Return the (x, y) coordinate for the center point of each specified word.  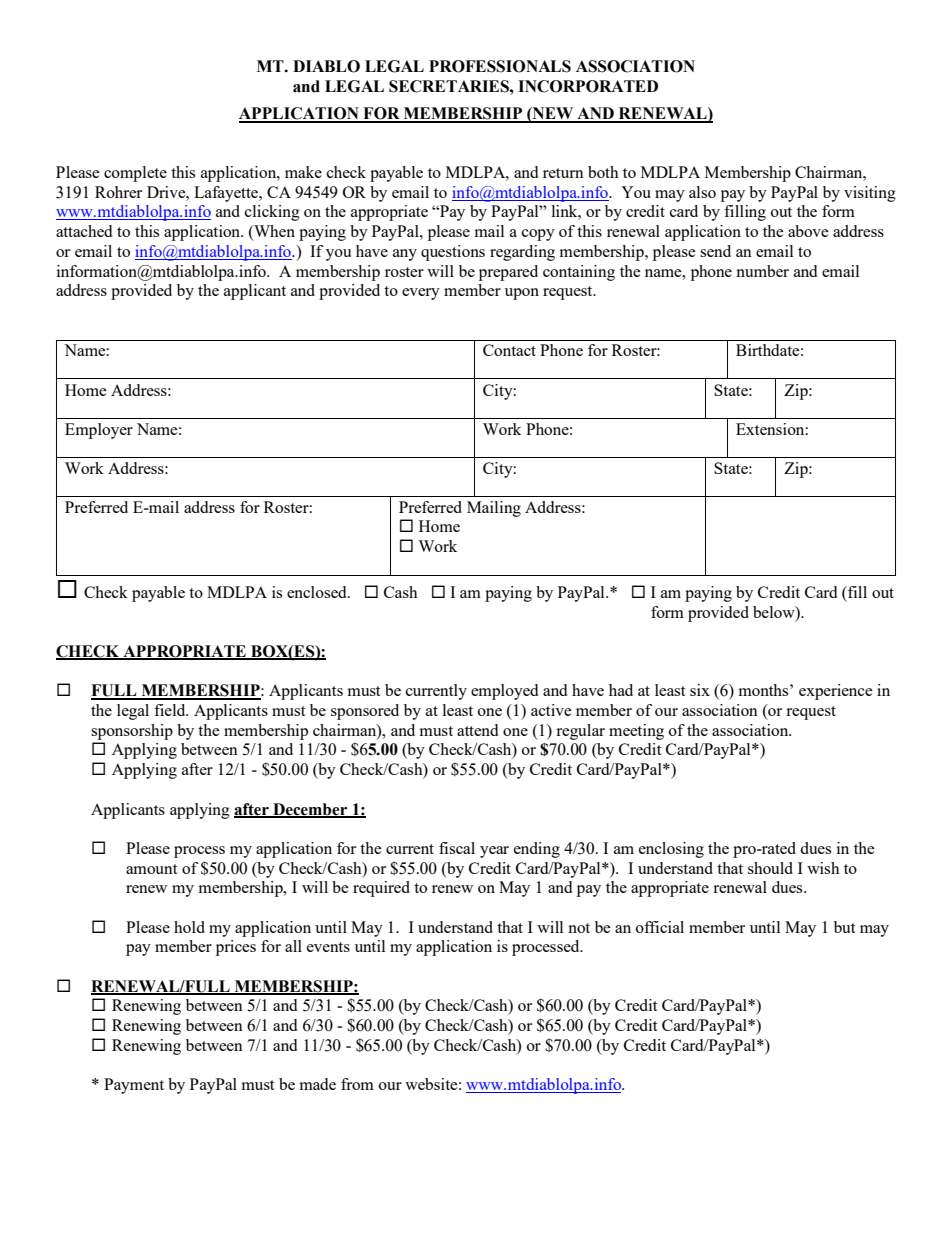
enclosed (318, 592)
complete (135, 174)
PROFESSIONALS (500, 66)
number (762, 271)
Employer (99, 431)
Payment (134, 1086)
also (702, 192)
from (357, 1084)
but (844, 927)
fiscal (457, 848)
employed (504, 692)
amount (151, 869)
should (770, 868)
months (765, 690)
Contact (509, 350)
